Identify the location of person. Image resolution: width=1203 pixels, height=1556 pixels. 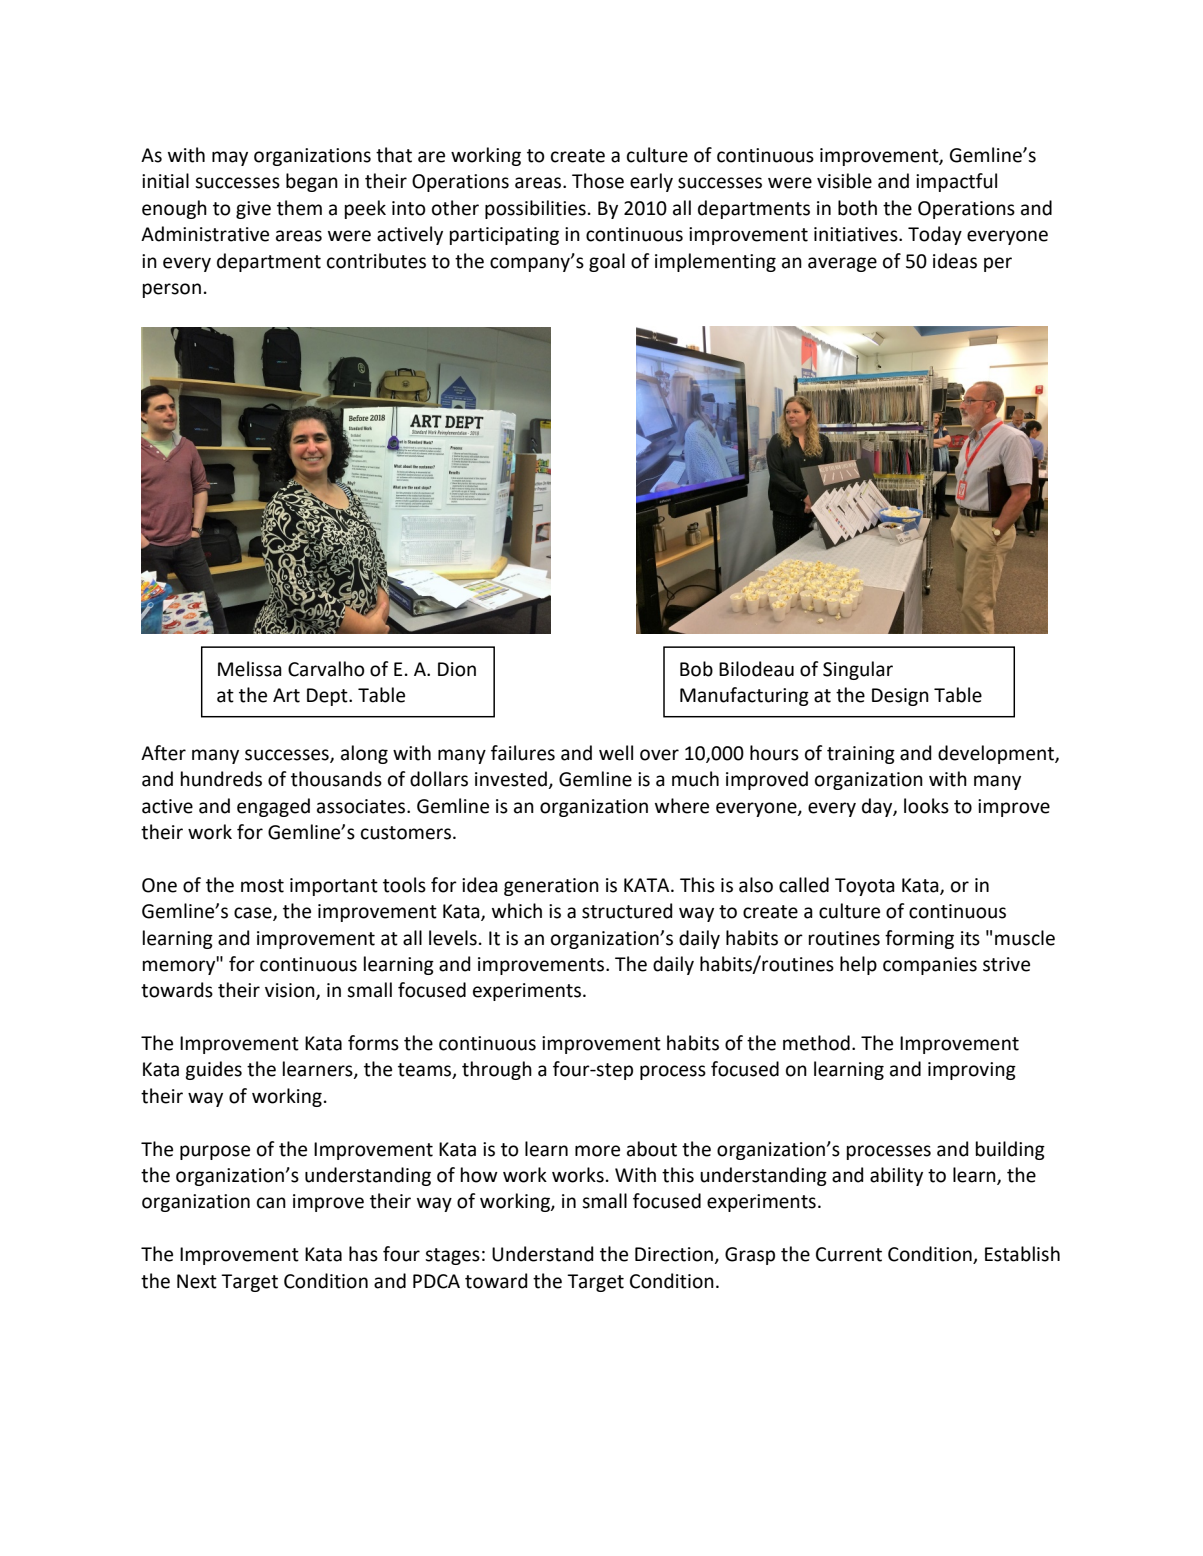
(172, 290).
